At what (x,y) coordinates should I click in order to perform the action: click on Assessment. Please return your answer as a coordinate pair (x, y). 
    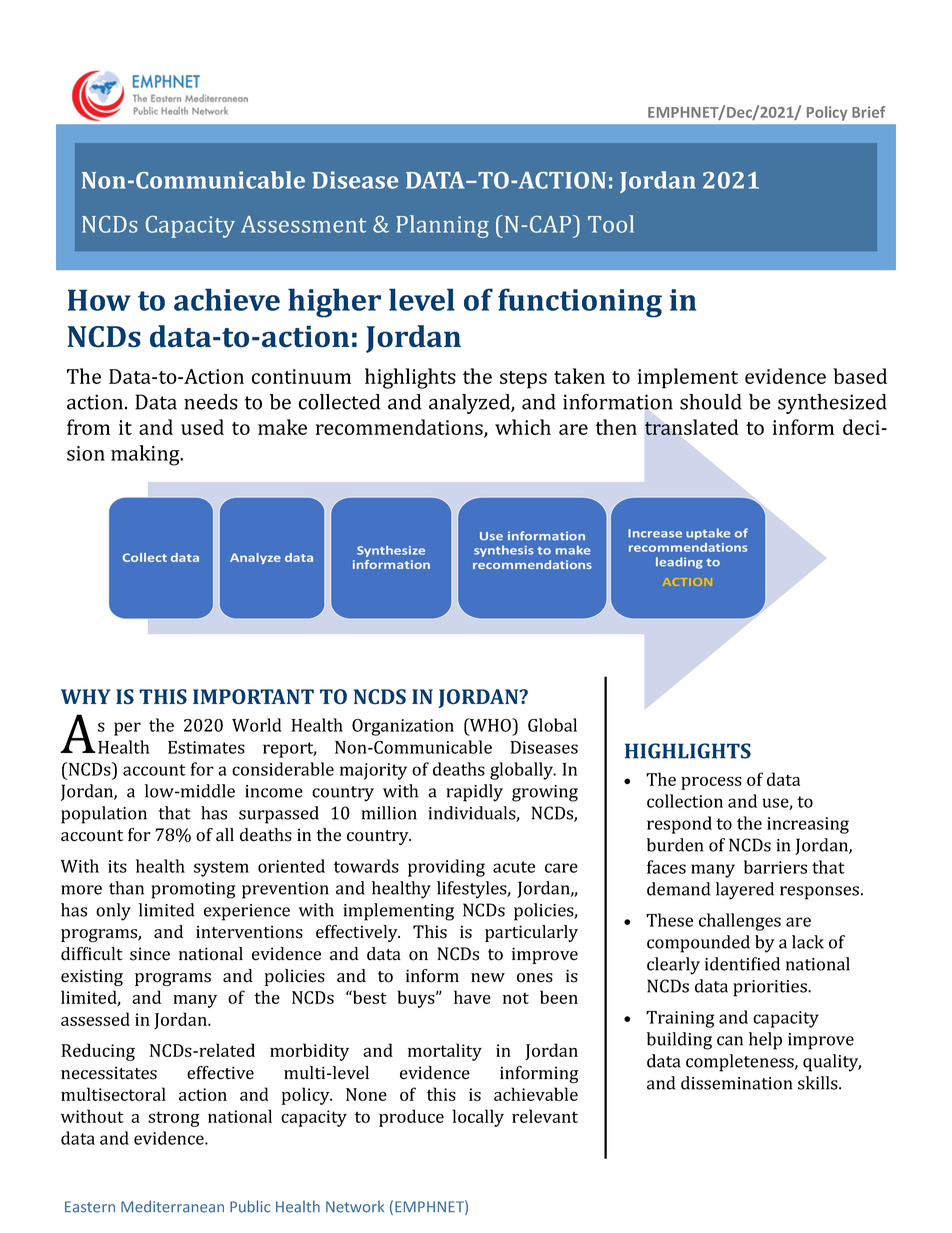
    Looking at the image, I should click on (303, 224).
